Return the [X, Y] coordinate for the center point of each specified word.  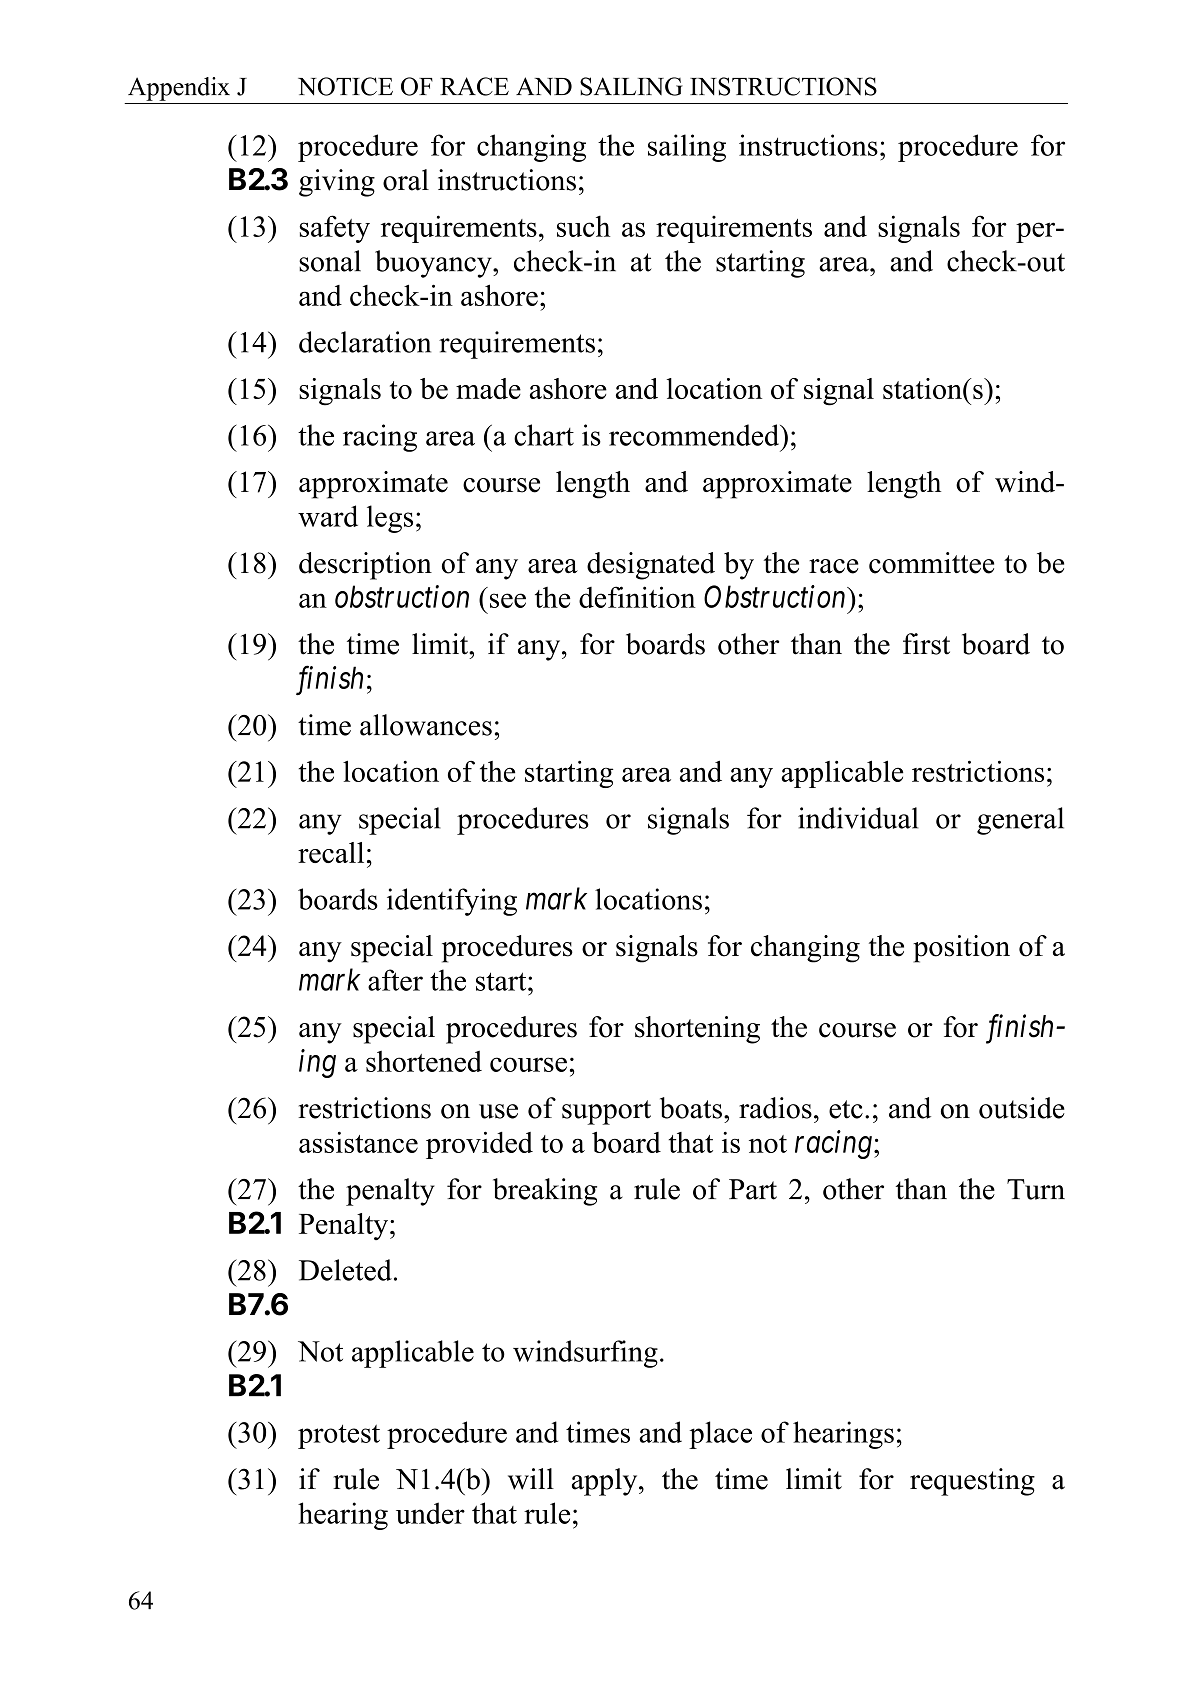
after [395, 980]
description [365, 566]
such [583, 226]
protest [339, 1436]
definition [637, 597]
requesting [972, 1482]
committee [931, 563]
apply [606, 1482]
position [961, 949]
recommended [695, 435]
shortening [697, 1030]
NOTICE [345, 86]
